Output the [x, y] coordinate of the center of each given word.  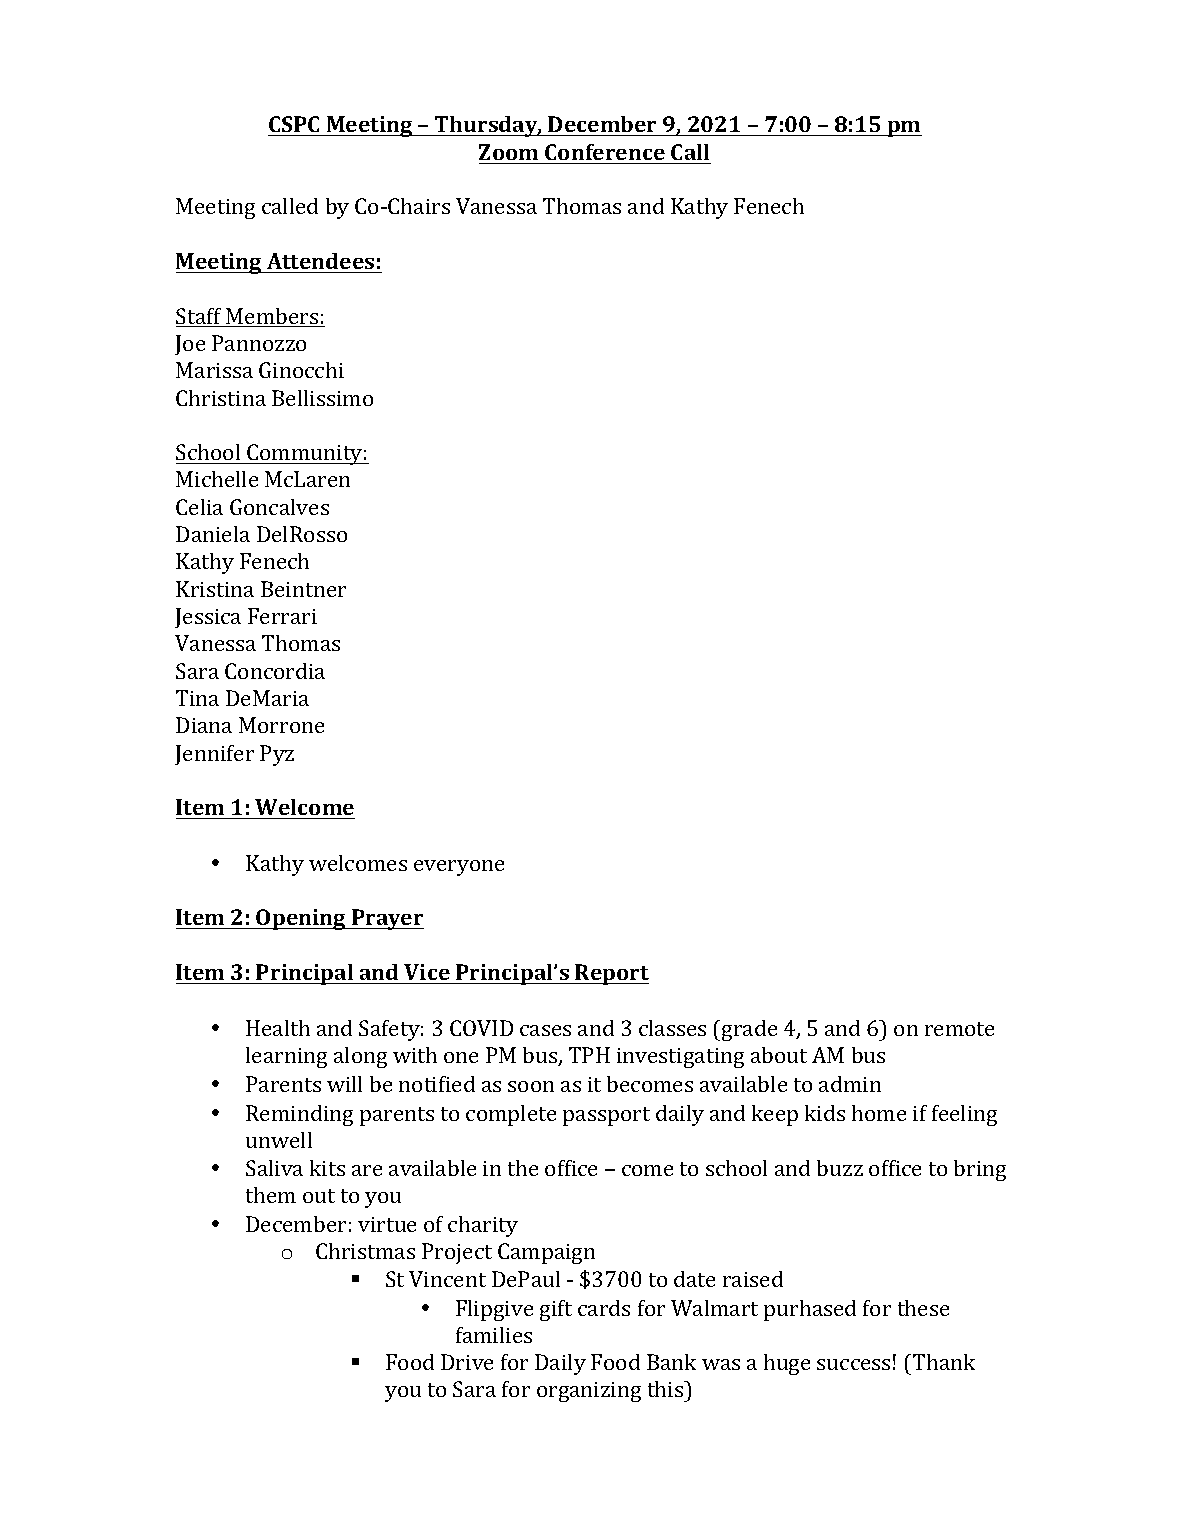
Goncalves [279, 507]
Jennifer [214, 755]
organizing [589, 1392]
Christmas [365, 1251]
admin [850, 1084]
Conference [605, 152]
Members [272, 317]
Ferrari [282, 616]
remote [959, 1029]
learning [286, 1057]
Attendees [320, 261]
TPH [589, 1055]
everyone [459, 868]
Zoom [508, 152]
